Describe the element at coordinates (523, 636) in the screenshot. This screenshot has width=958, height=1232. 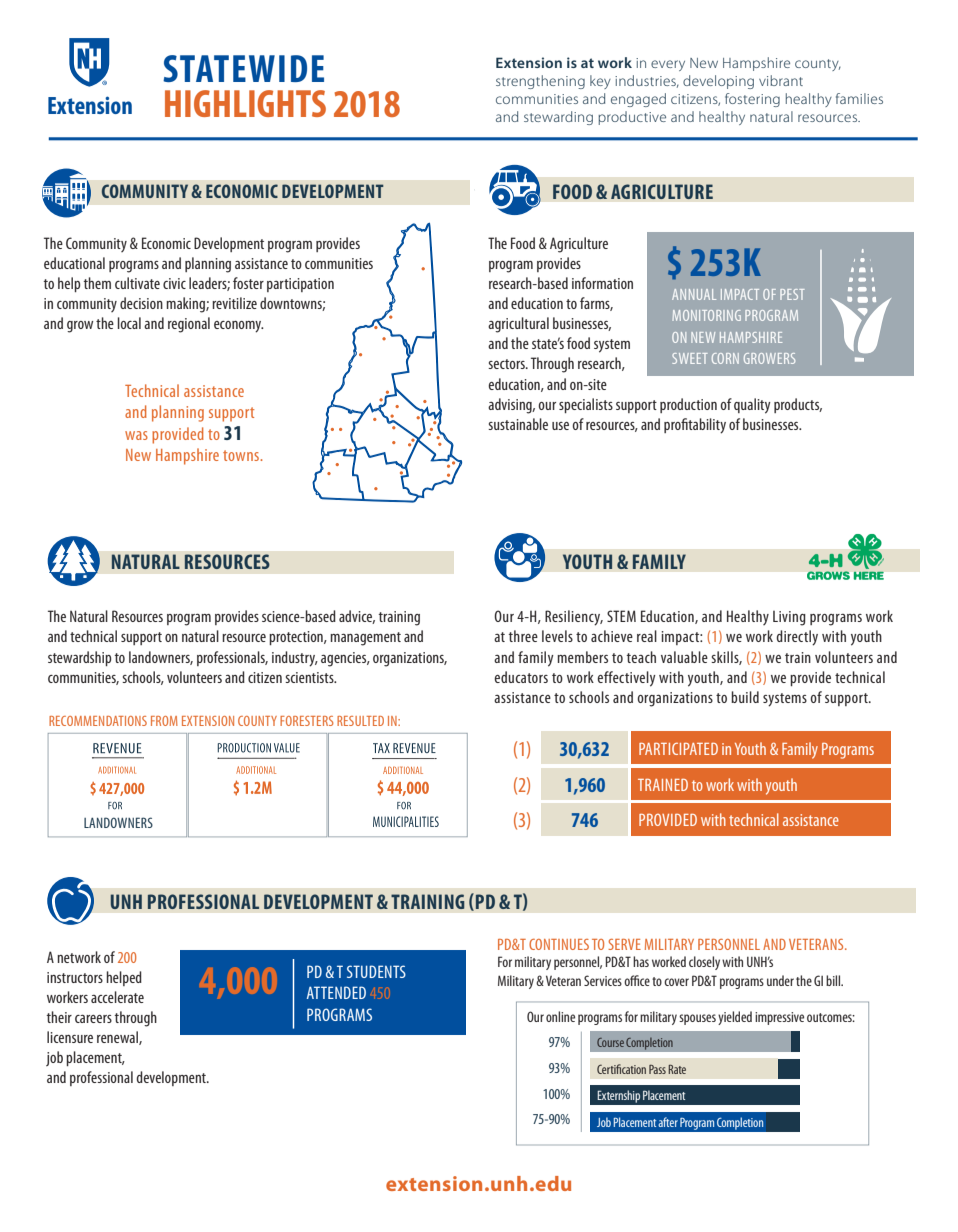
I see `three` at that location.
